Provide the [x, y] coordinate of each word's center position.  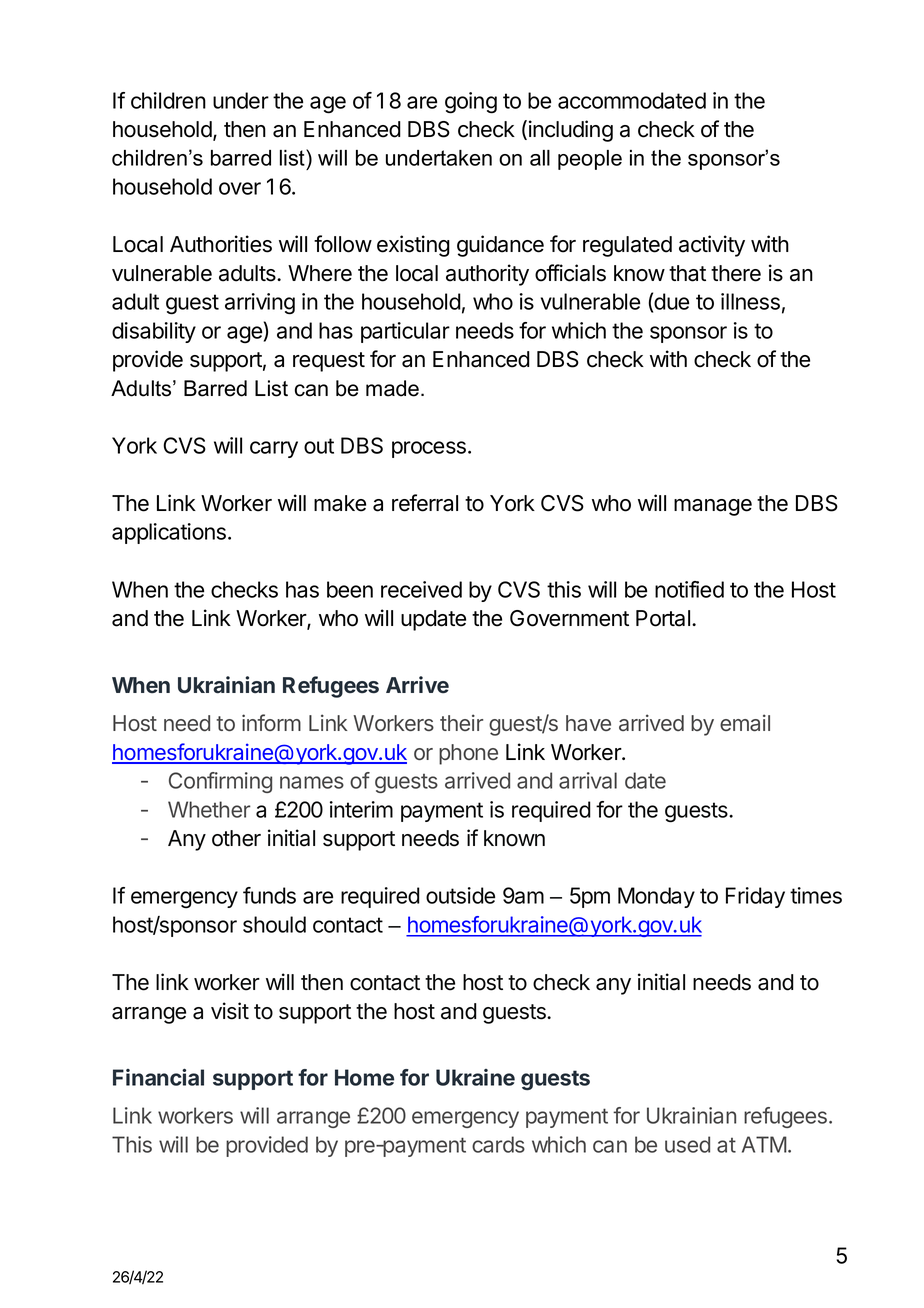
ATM [764, 1144]
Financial [158, 1077]
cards [498, 1144]
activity [712, 246]
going [471, 103]
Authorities [221, 244]
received [421, 589]
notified [689, 589]
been [350, 589]
